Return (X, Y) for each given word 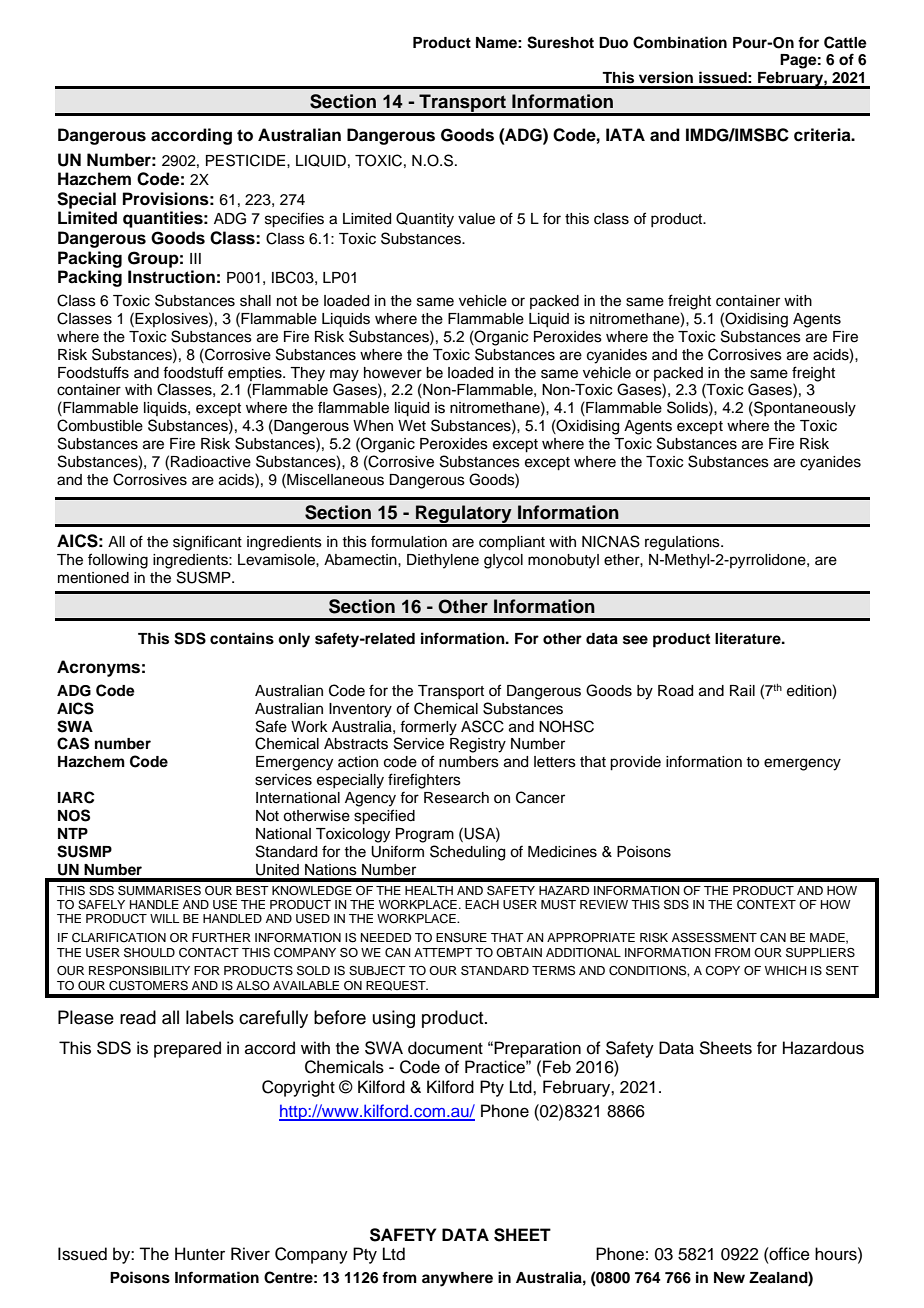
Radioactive (211, 462)
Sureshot (560, 42)
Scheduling (467, 853)
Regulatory (464, 515)
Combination (680, 42)
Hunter (200, 1254)
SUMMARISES (159, 891)
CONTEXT (766, 905)
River (250, 1254)
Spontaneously (804, 409)
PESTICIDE (247, 160)
